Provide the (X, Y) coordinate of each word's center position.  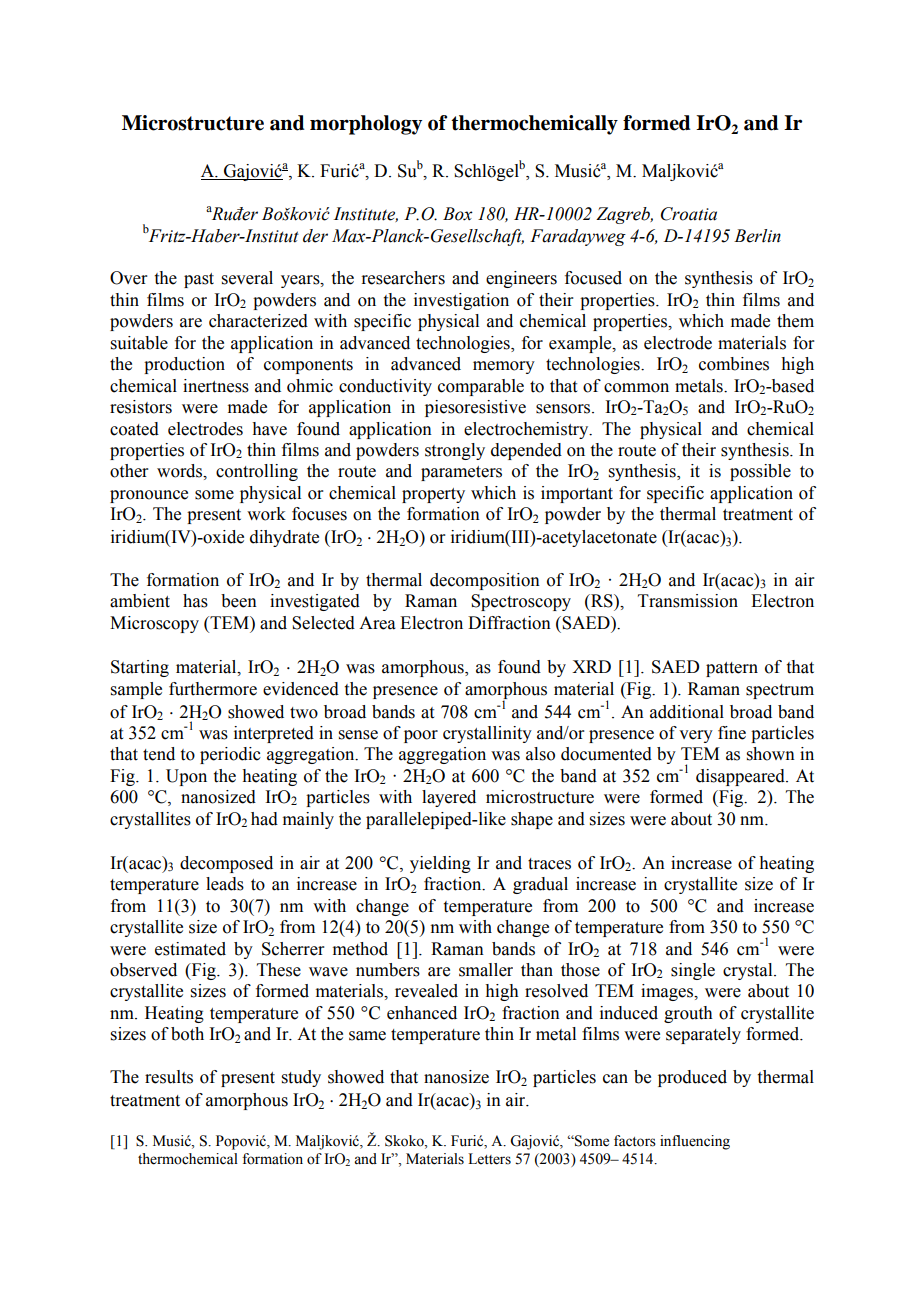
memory (504, 367)
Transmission (688, 601)
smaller (486, 970)
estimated (190, 949)
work (266, 514)
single (693, 971)
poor (421, 736)
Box (458, 214)
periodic (230, 755)
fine (732, 733)
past (199, 280)
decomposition (485, 581)
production (184, 365)
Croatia (689, 214)
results (169, 1077)
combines (734, 364)
